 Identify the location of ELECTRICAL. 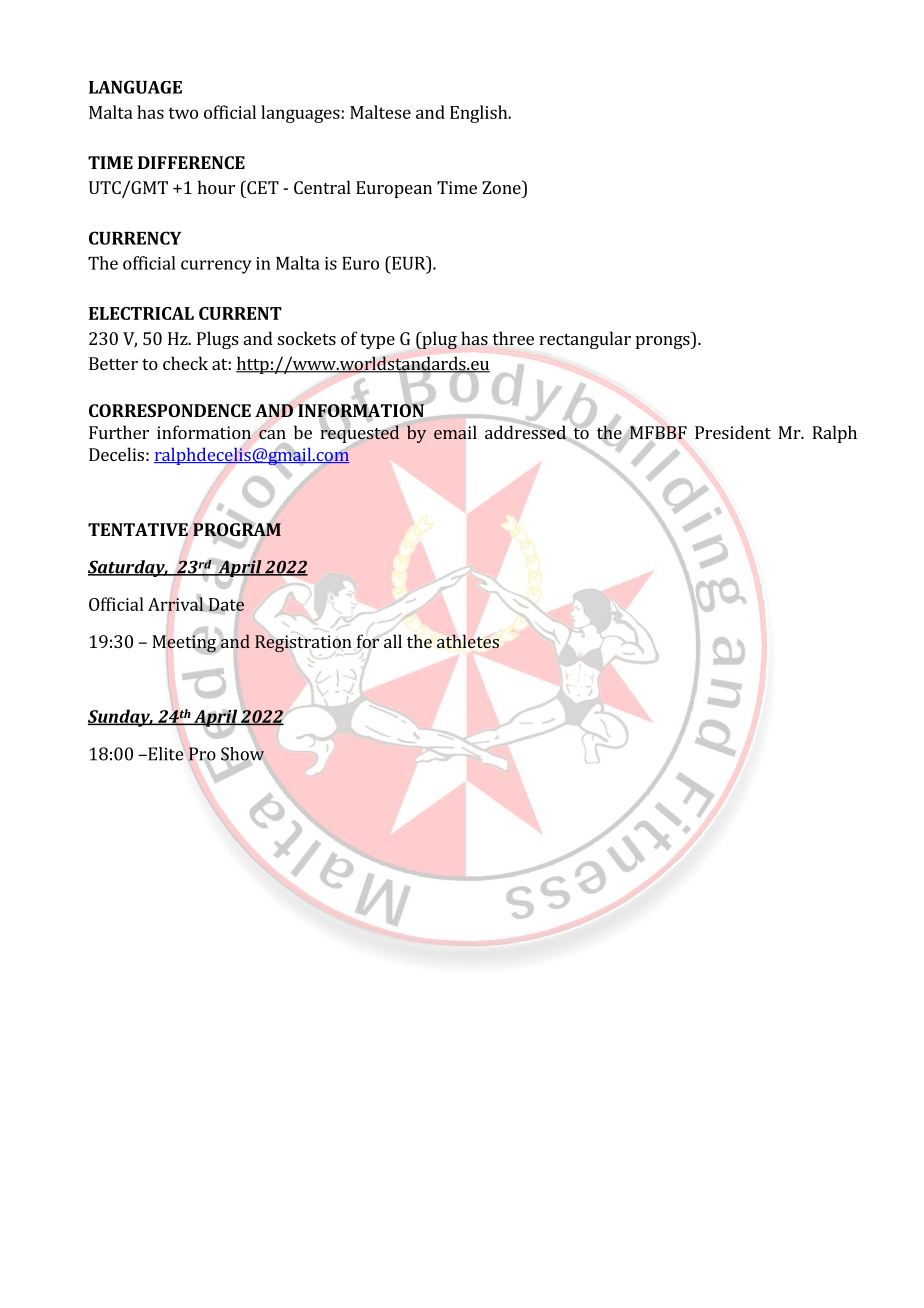
(141, 313).
